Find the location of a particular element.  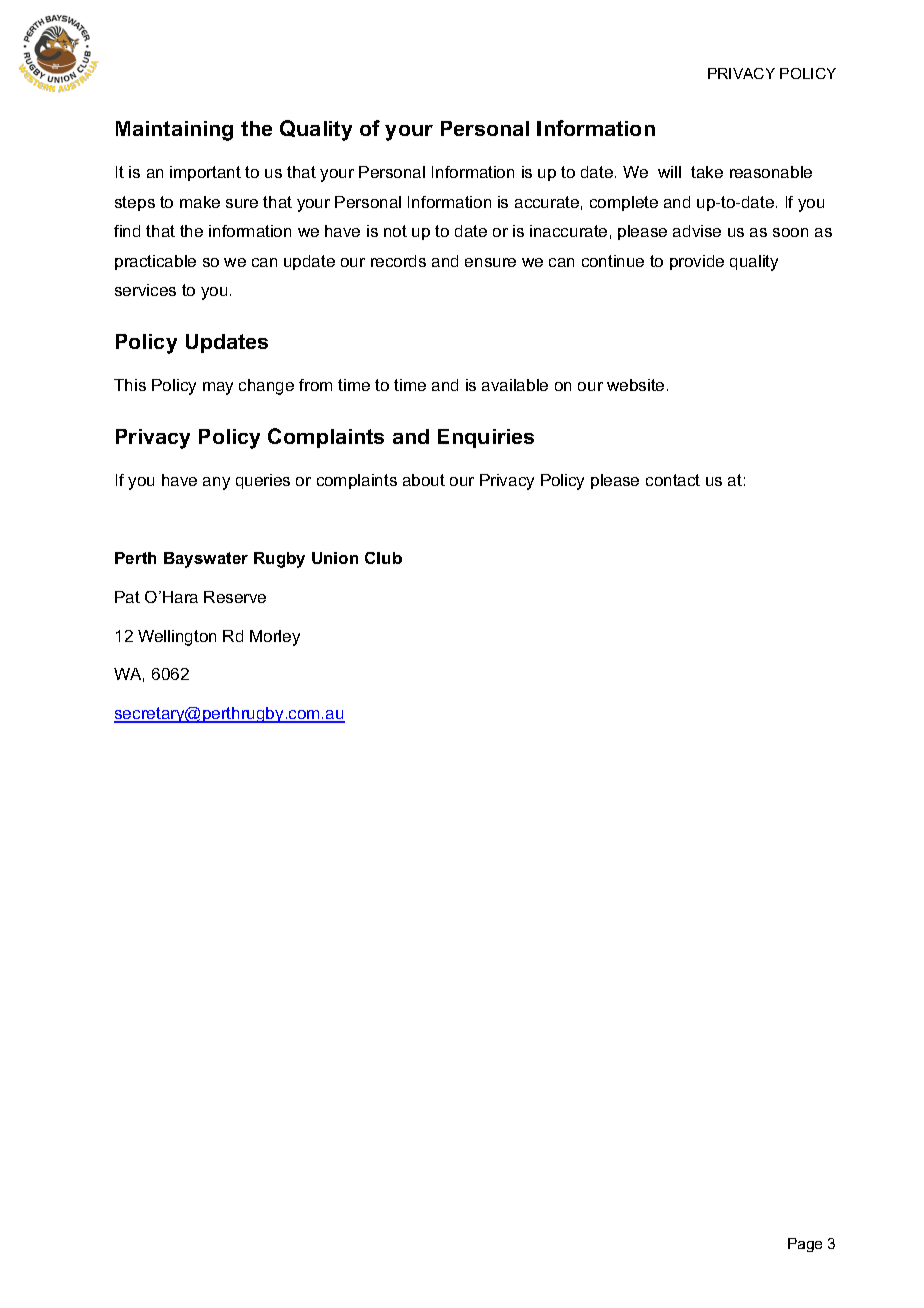

Page is located at coordinates (805, 1245).
